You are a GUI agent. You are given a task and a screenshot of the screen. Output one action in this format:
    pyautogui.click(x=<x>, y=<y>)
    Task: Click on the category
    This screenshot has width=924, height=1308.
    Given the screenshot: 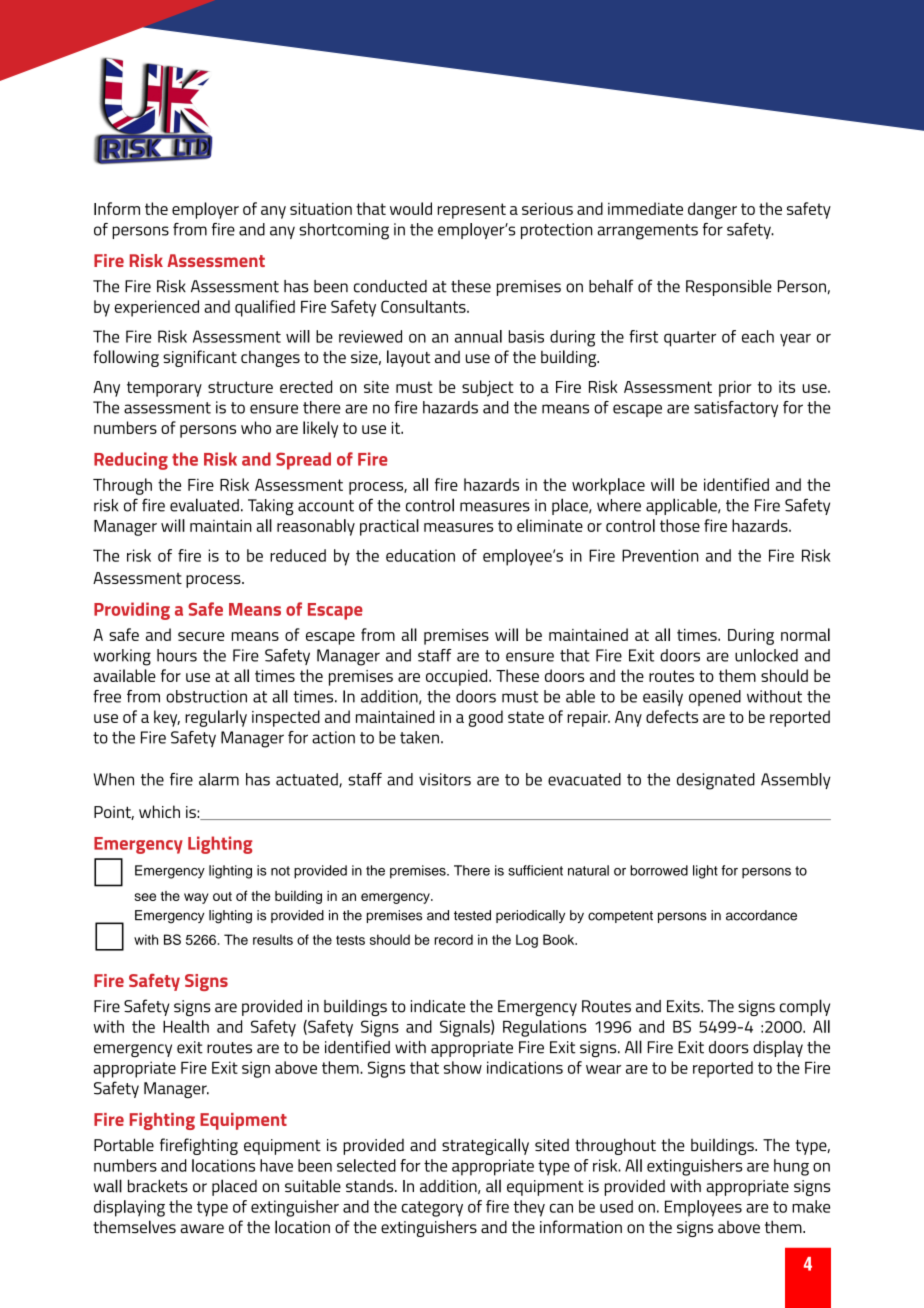 What is the action you would take?
    pyautogui.click(x=432, y=1209)
